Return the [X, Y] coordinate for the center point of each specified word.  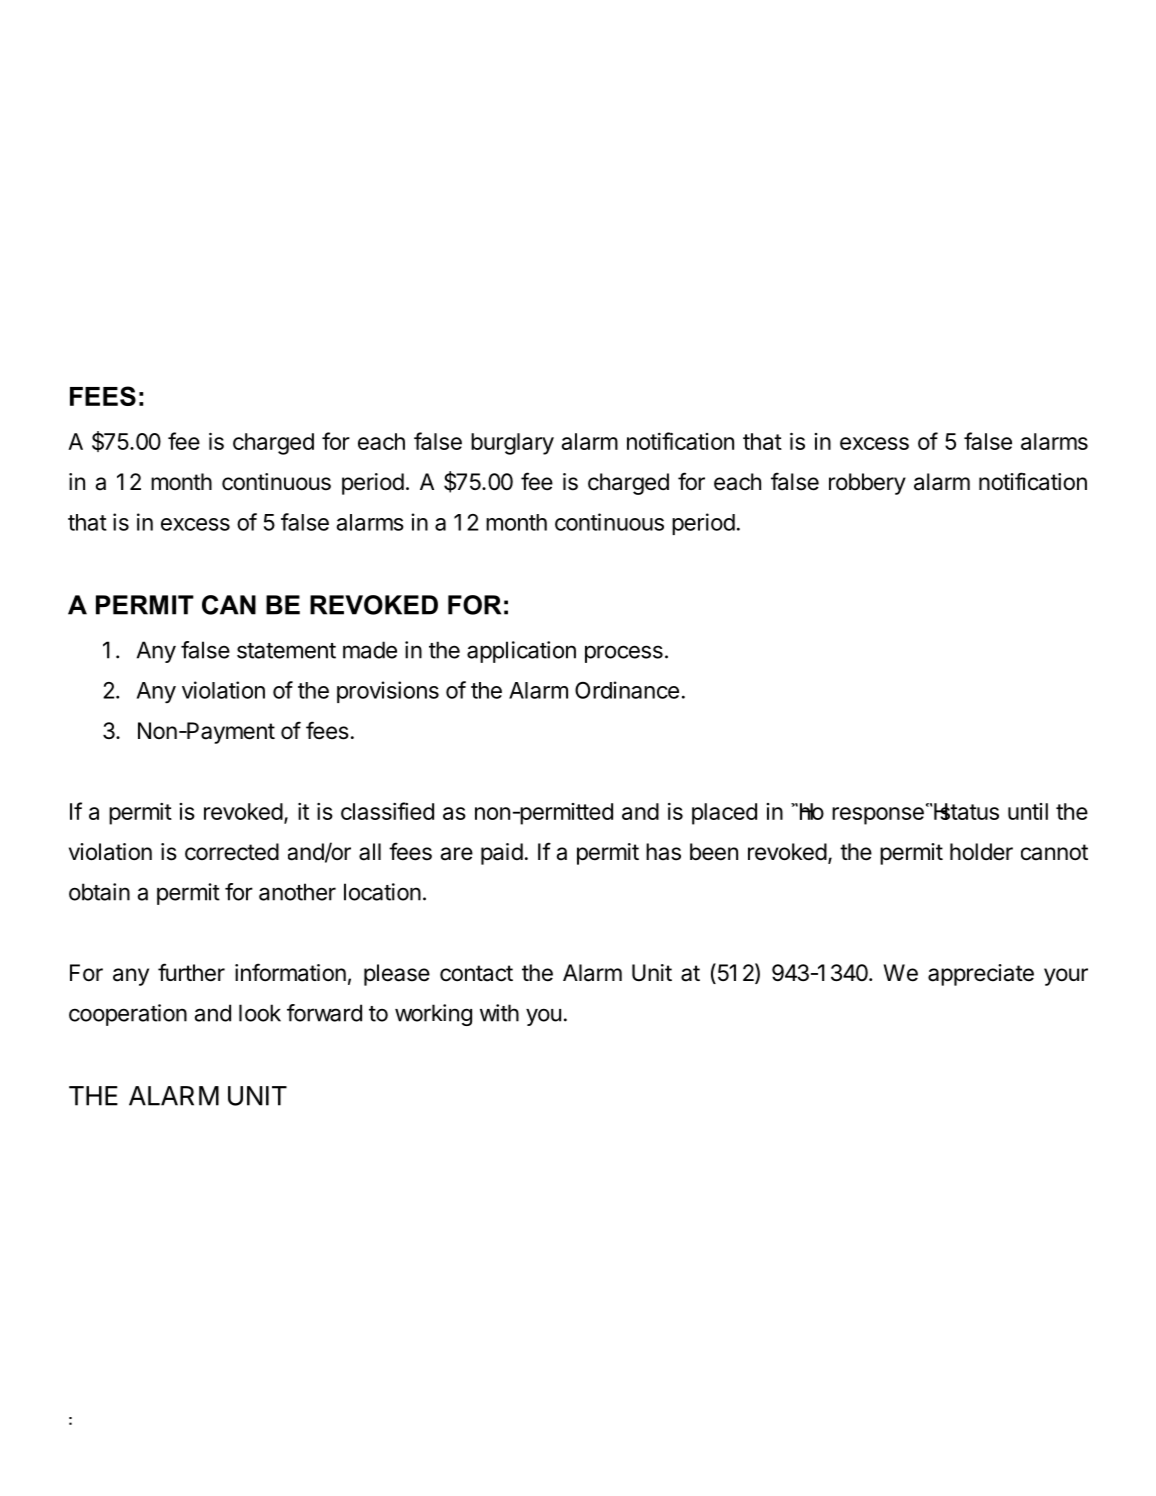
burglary [512, 444]
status [968, 811]
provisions [388, 692]
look [260, 1013]
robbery [867, 484]
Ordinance [627, 690]
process [624, 654]
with [499, 1013]
